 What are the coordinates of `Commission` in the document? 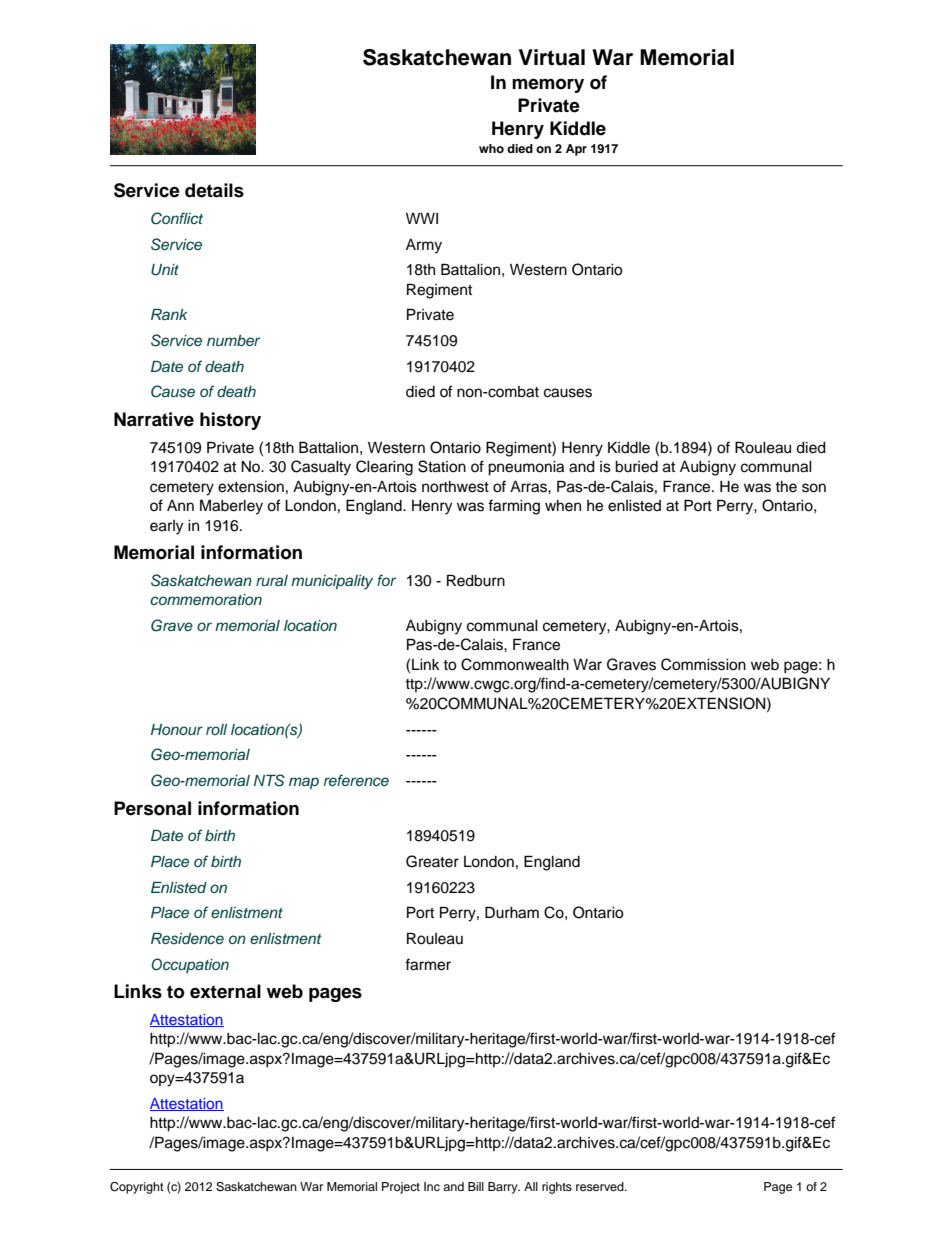 It's located at (703, 664).
